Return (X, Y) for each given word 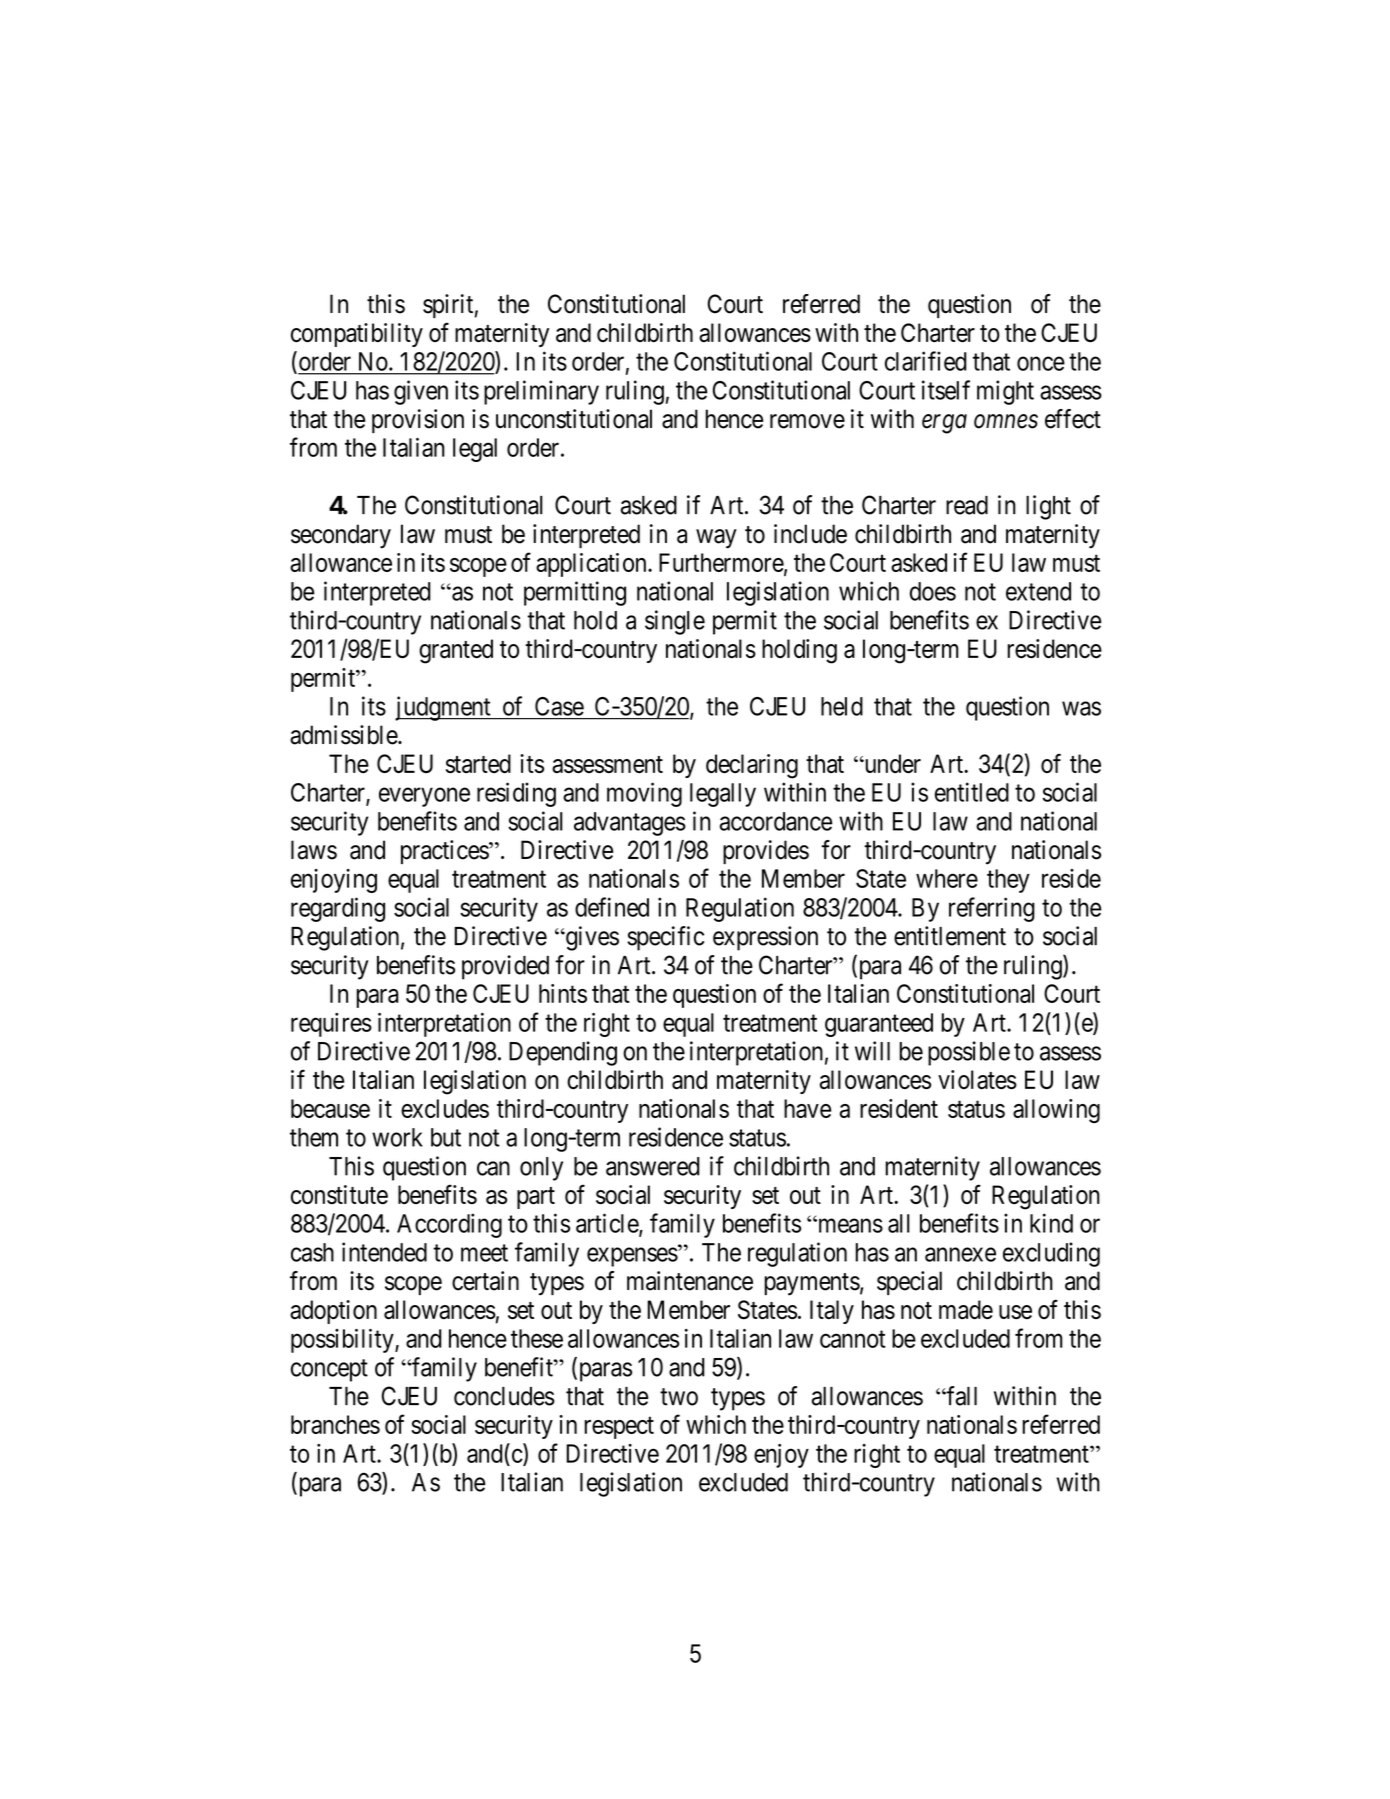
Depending (563, 1053)
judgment (444, 708)
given (421, 392)
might (1005, 392)
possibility (343, 1341)
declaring (752, 766)
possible (969, 1053)
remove (807, 421)
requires (331, 1025)
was (1081, 708)
